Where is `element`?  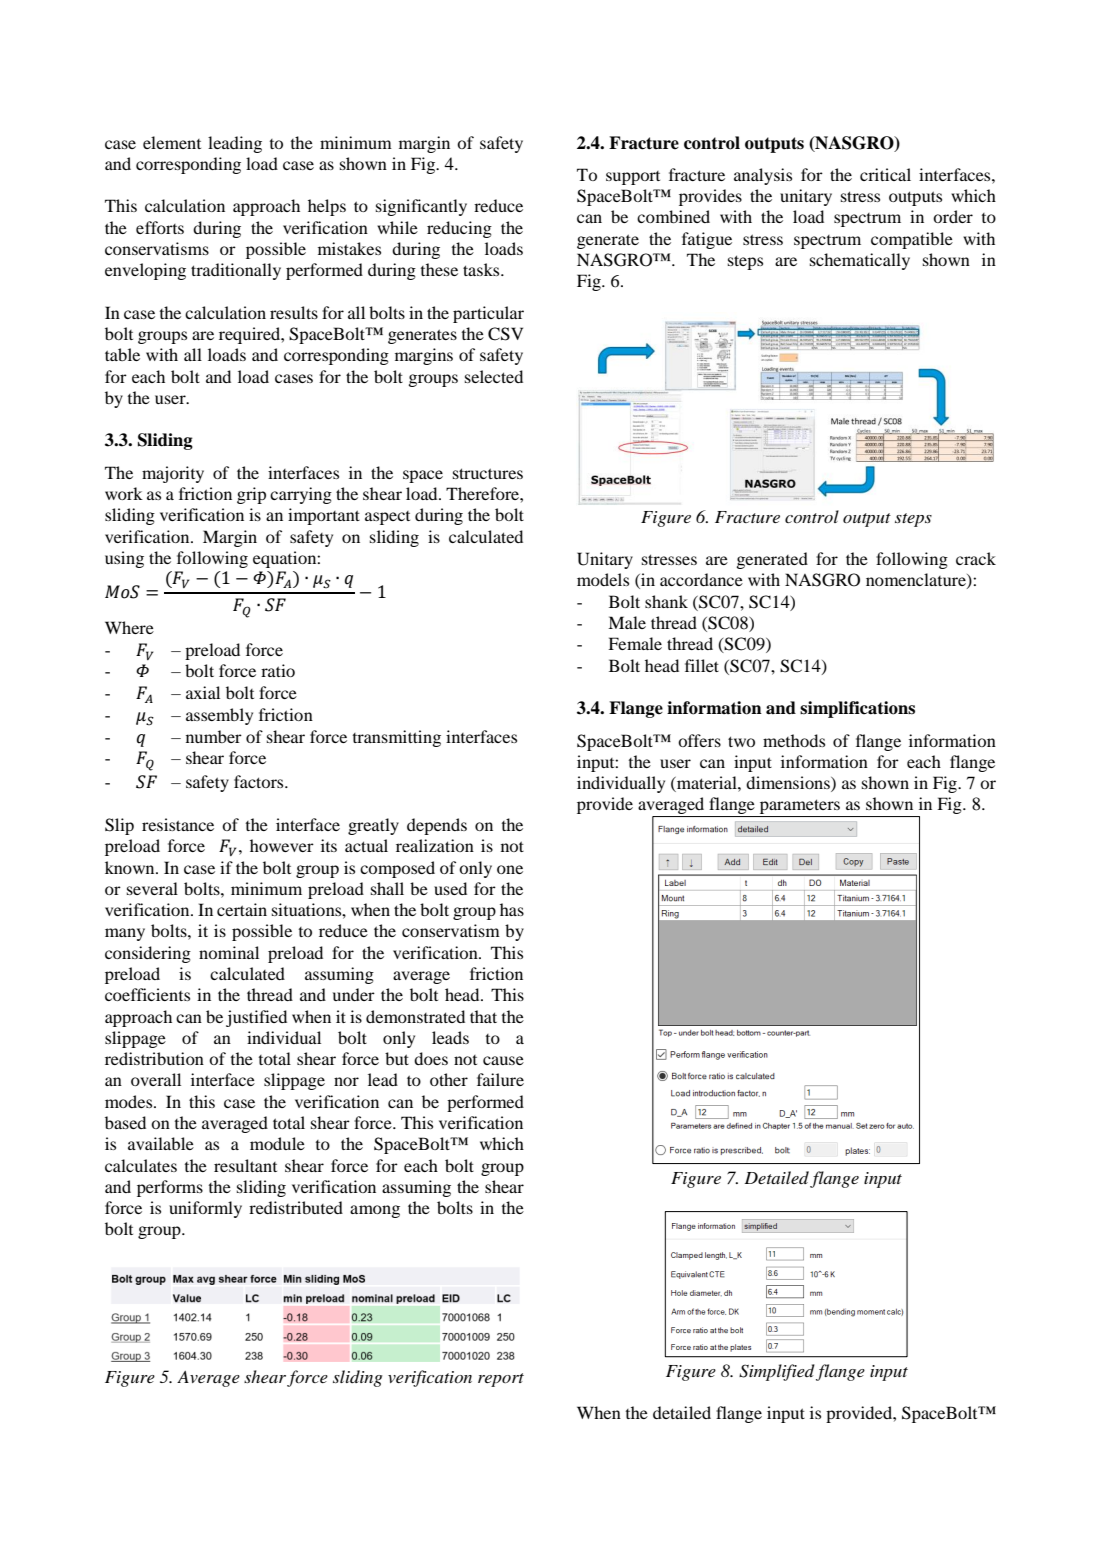
element is located at coordinates (172, 142).
